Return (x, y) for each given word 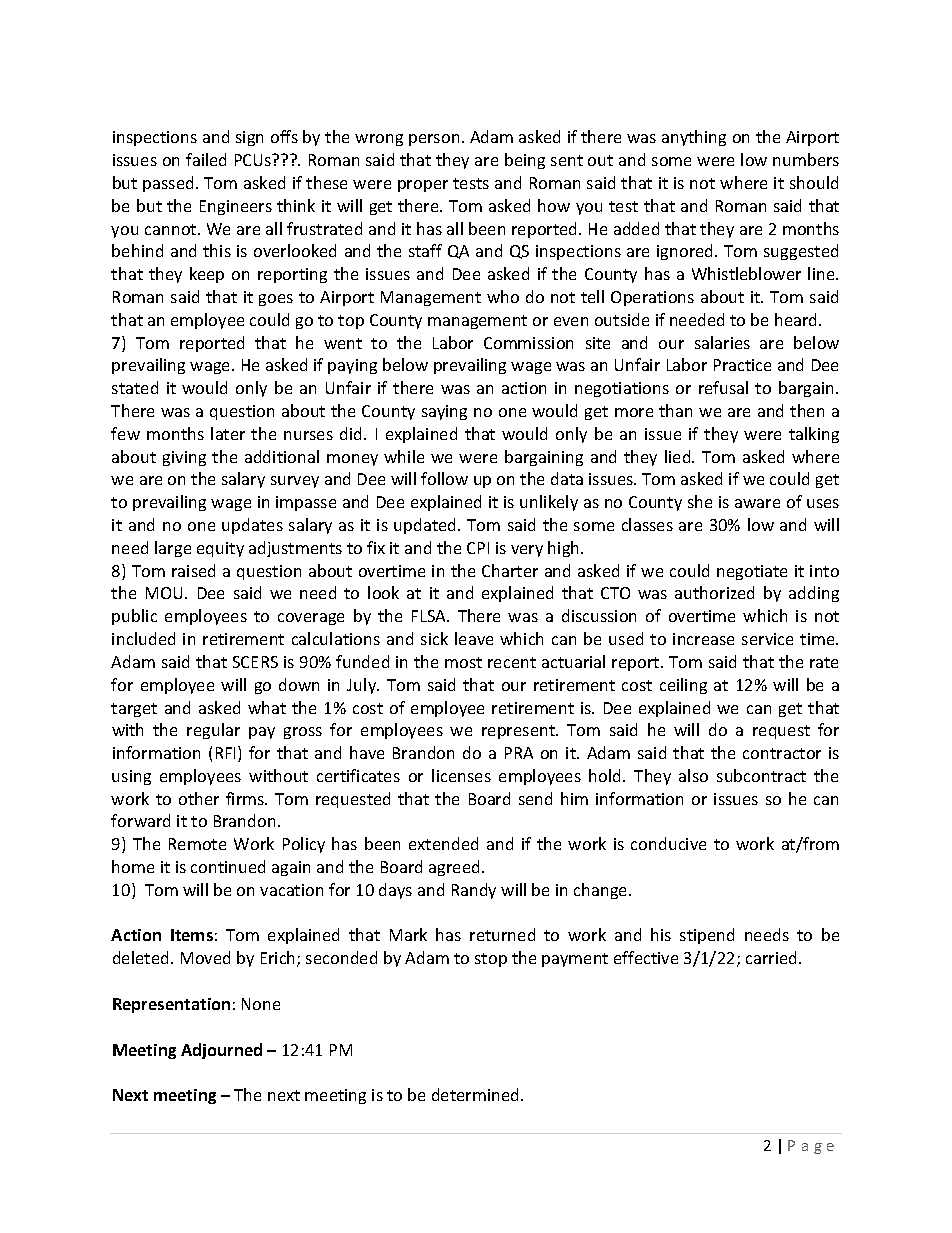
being (525, 161)
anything (694, 138)
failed (206, 159)
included (143, 638)
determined (475, 1094)
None (261, 1004)
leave (474, 638)
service (767, 639)
